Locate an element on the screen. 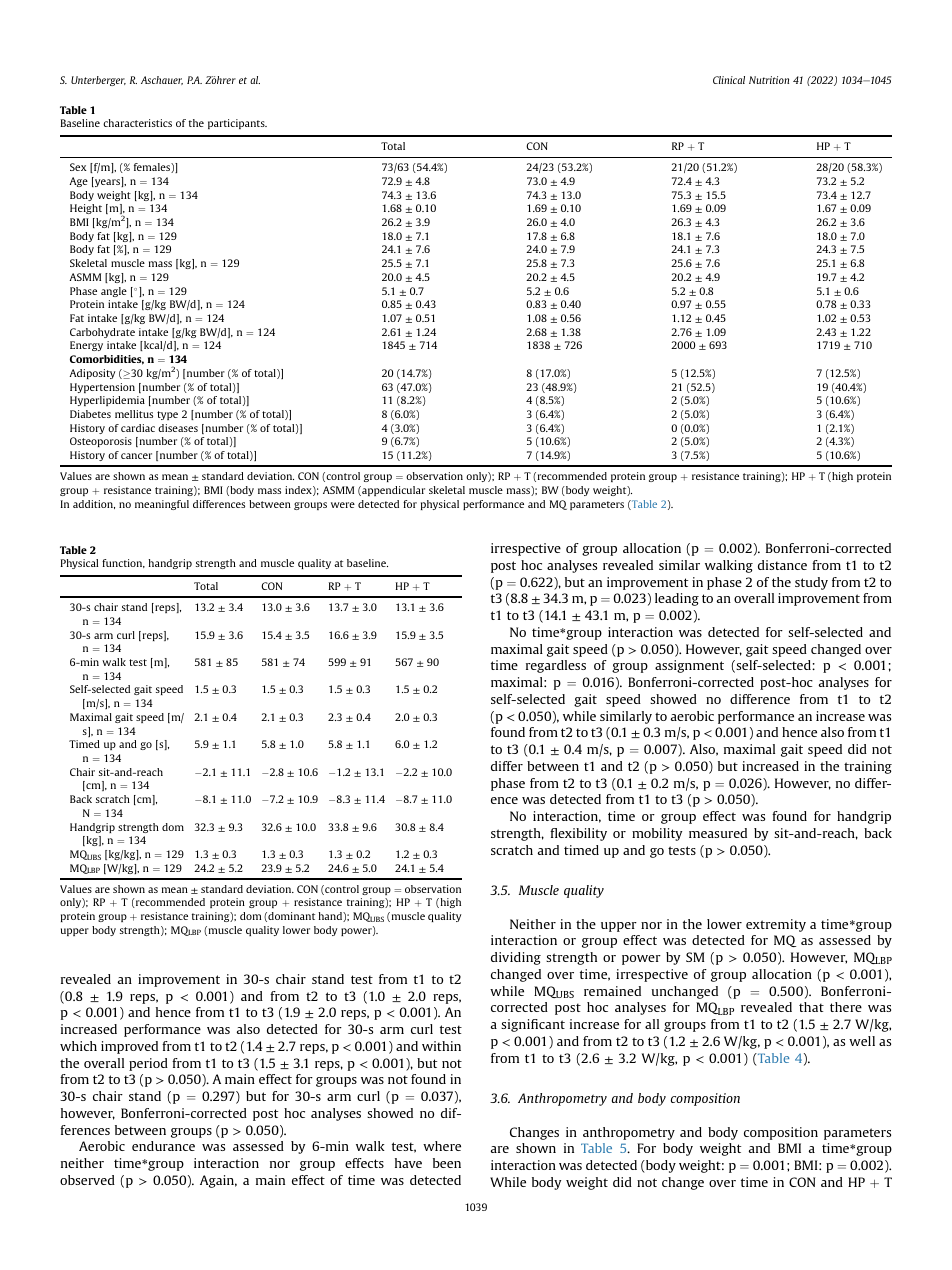  distance is located at coordinates (782, 565).
